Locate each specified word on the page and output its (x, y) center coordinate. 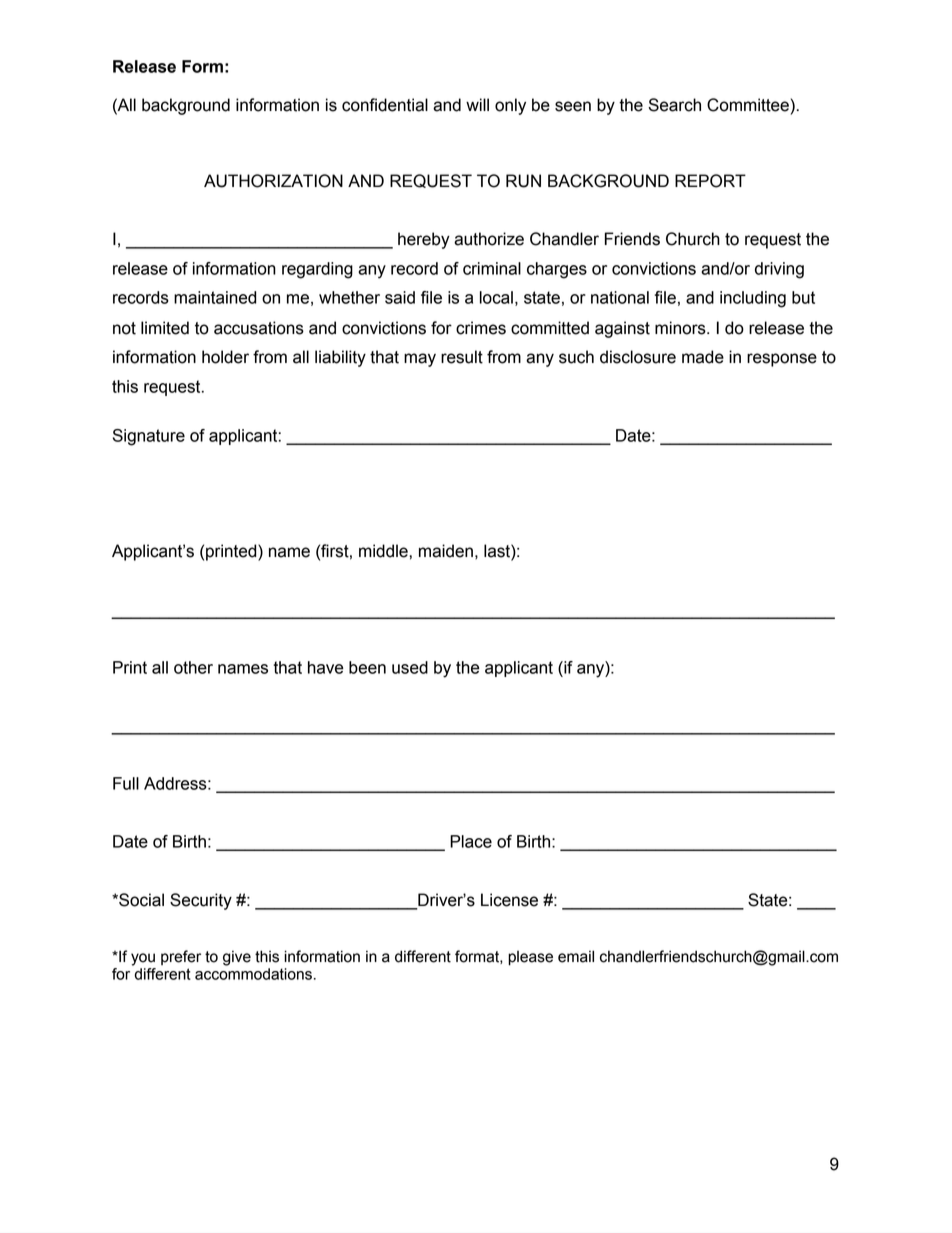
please (530, 958)
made (703, 357)
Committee (748, 105)
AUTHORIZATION (273, 181)
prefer (181, 957)
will (477, 104)
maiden (446, 551)
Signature (149, 437)
